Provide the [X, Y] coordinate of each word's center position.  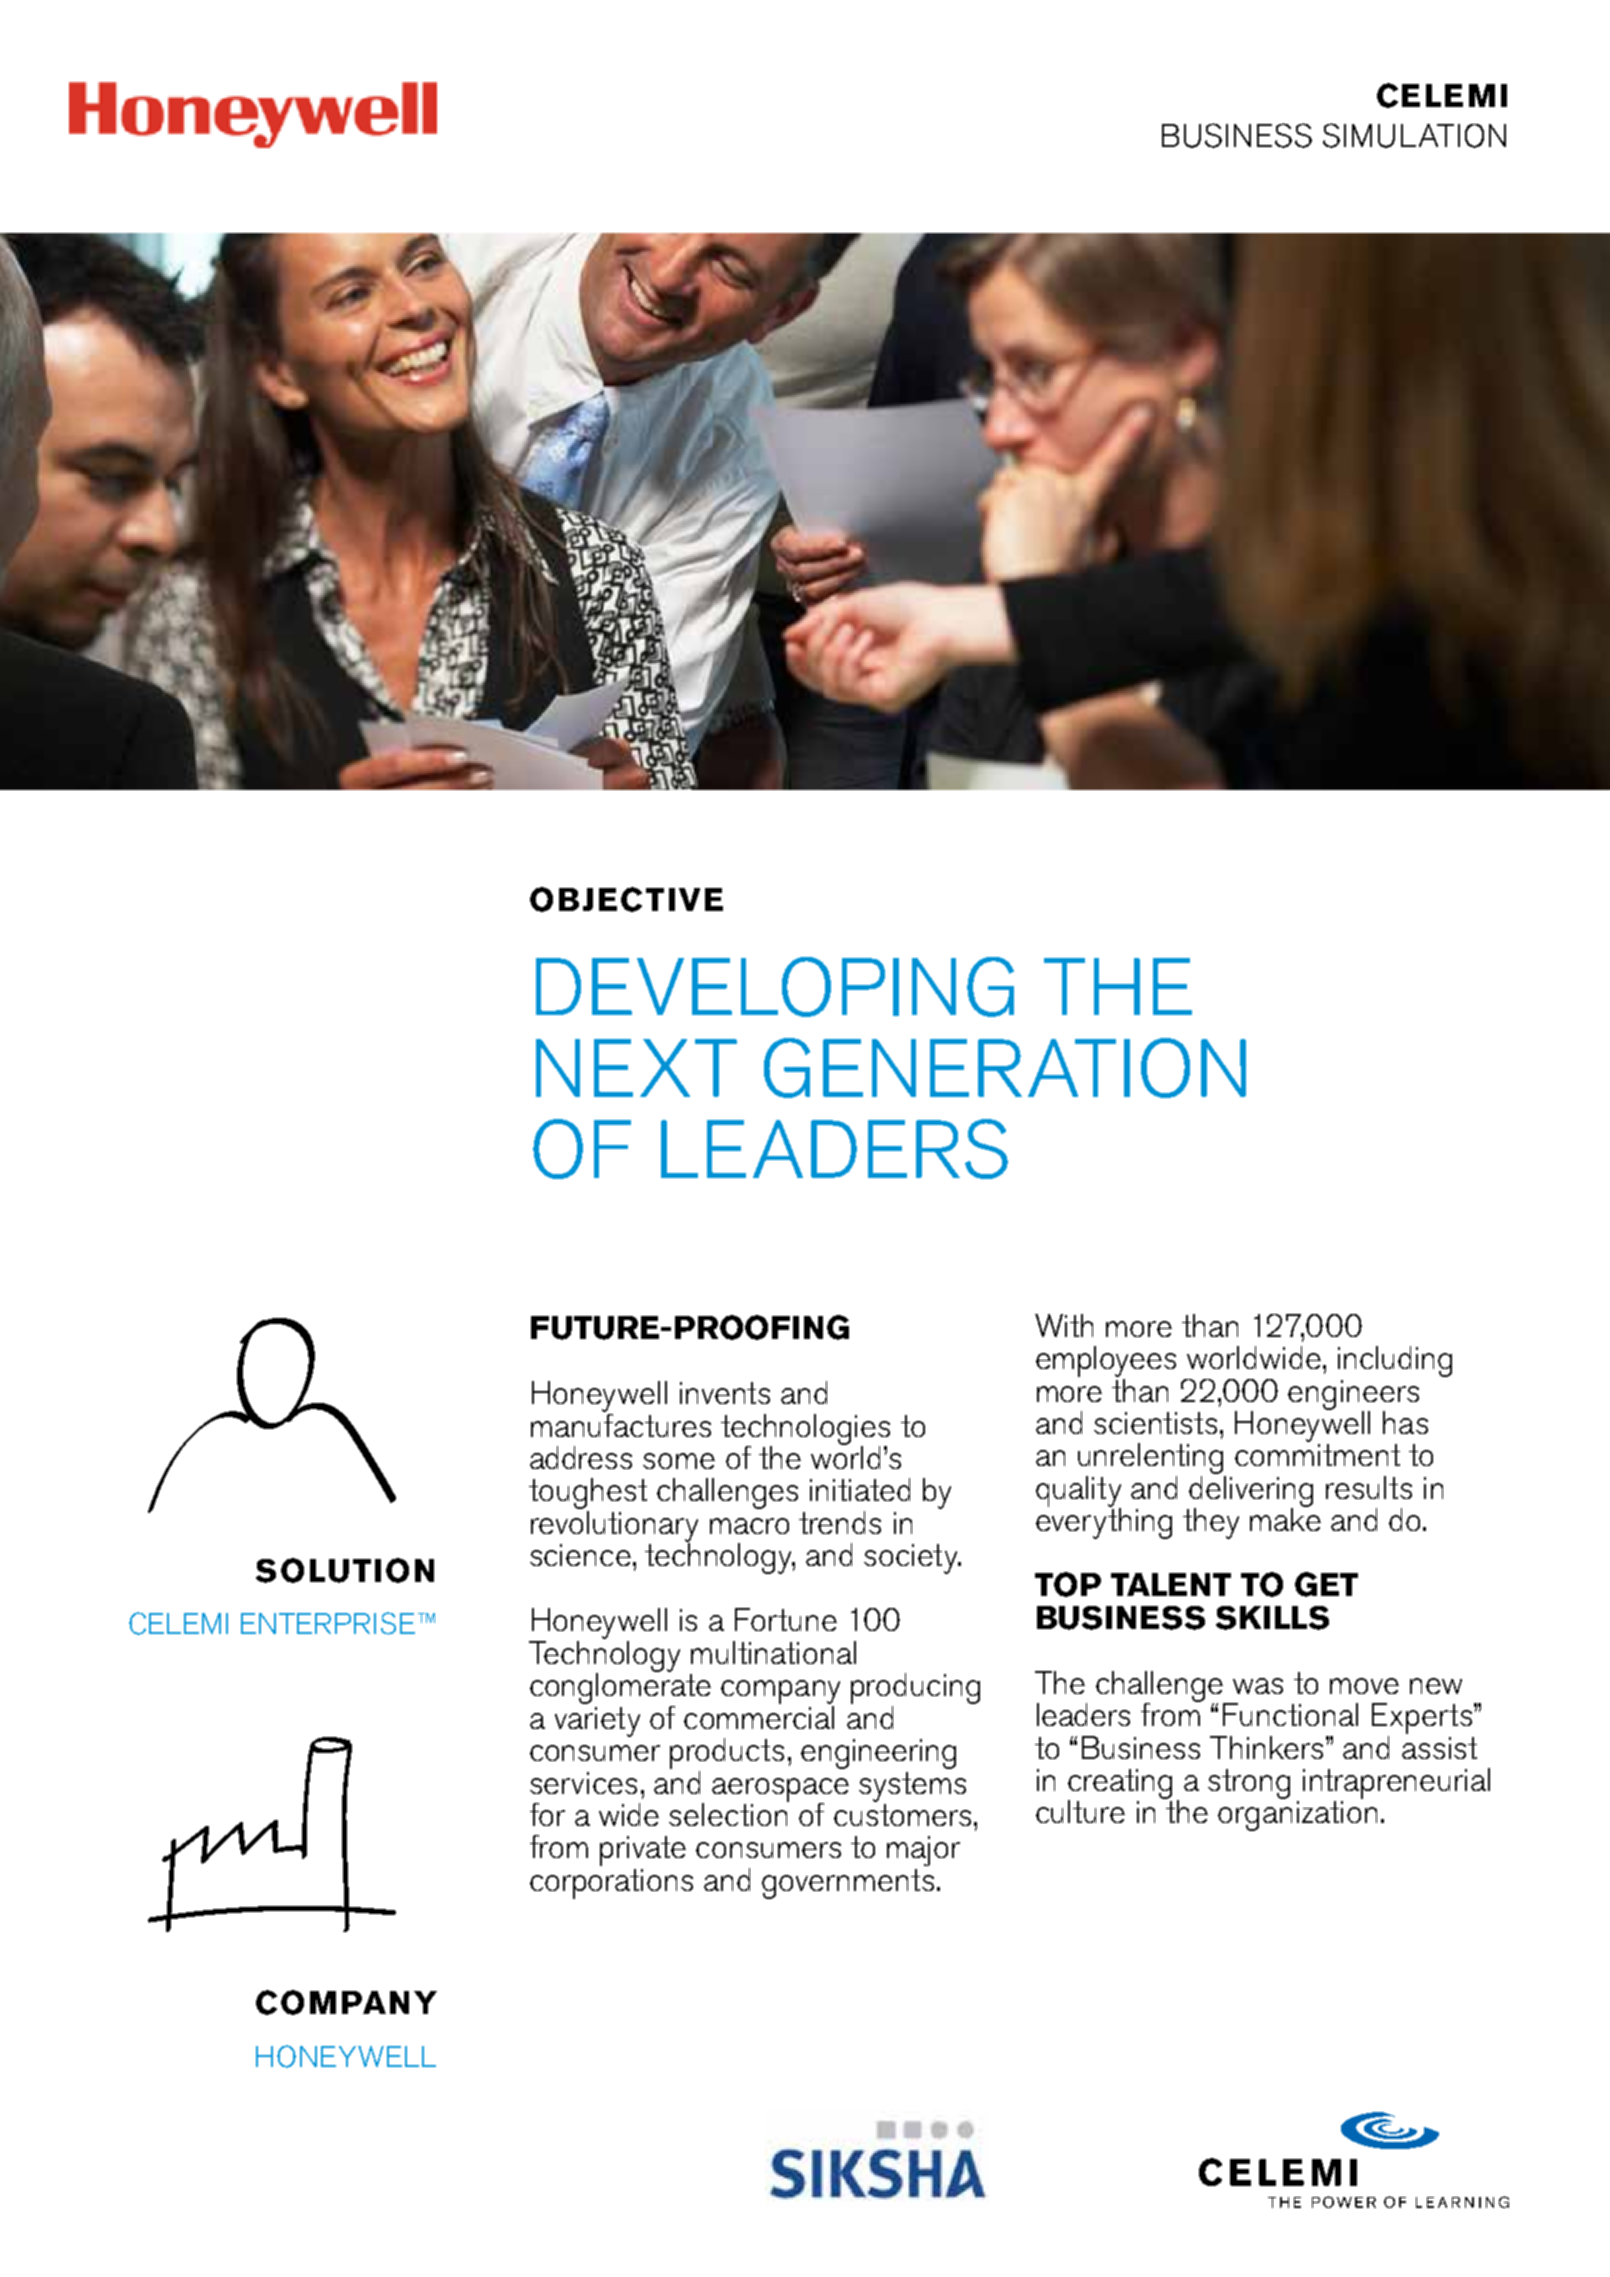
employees [1106, 1363]
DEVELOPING [775, 987]
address [581, 1457]
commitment [1317, 1455]
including [1395, 1361]
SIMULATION [1414, 135]
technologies [805, 1430]
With [1064, 1325]
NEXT [636, 1068]
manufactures [621, 1424]
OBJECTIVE [626, 899]
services [583, 1783]
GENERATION [1005, 1068]
